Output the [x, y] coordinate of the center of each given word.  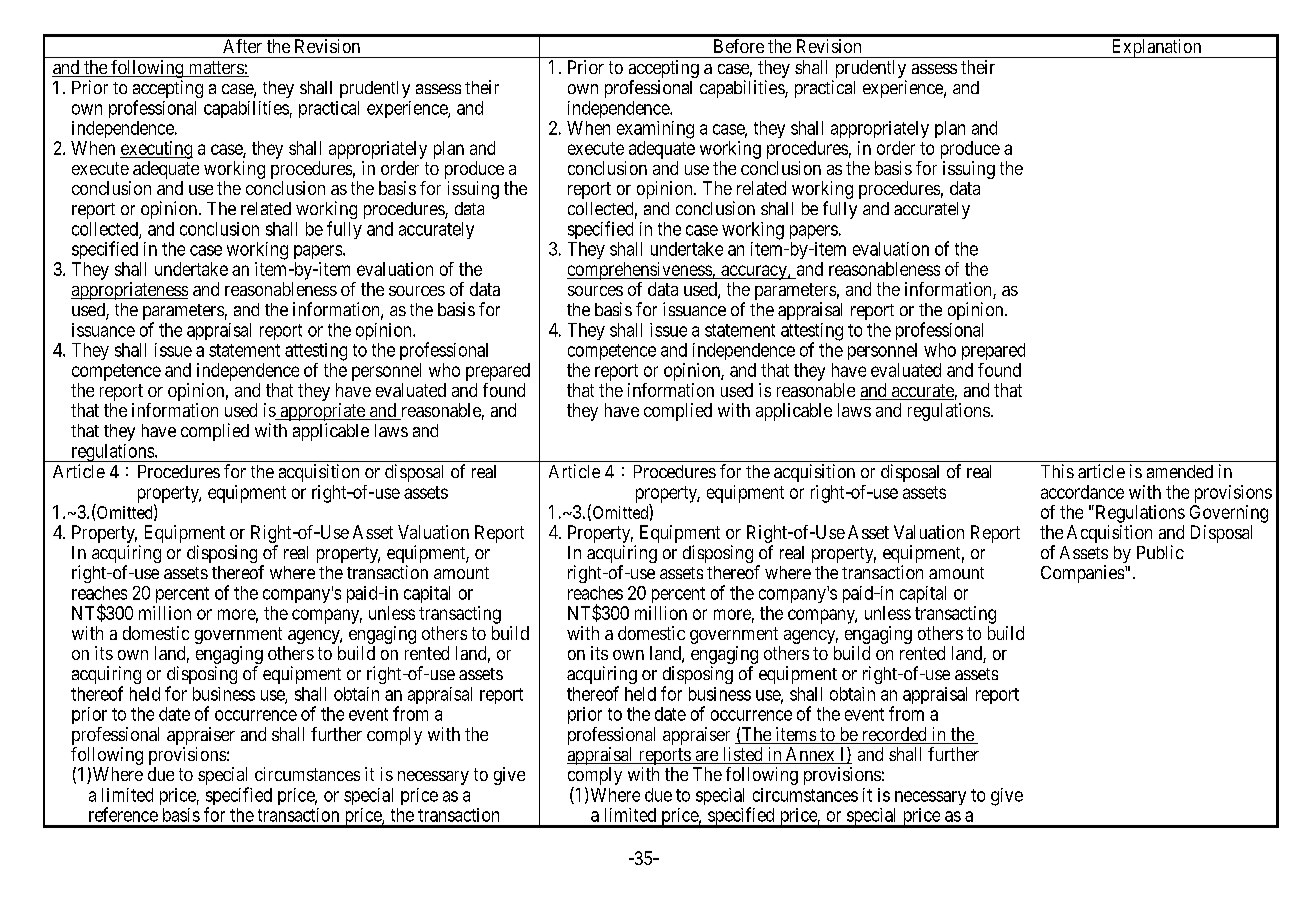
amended [1180, 471]
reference [123, 814]
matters [215, 69]
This [1057, 471]
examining [655, 130]
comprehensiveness [640, 271]
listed [742, 755]
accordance [1082, 492]
